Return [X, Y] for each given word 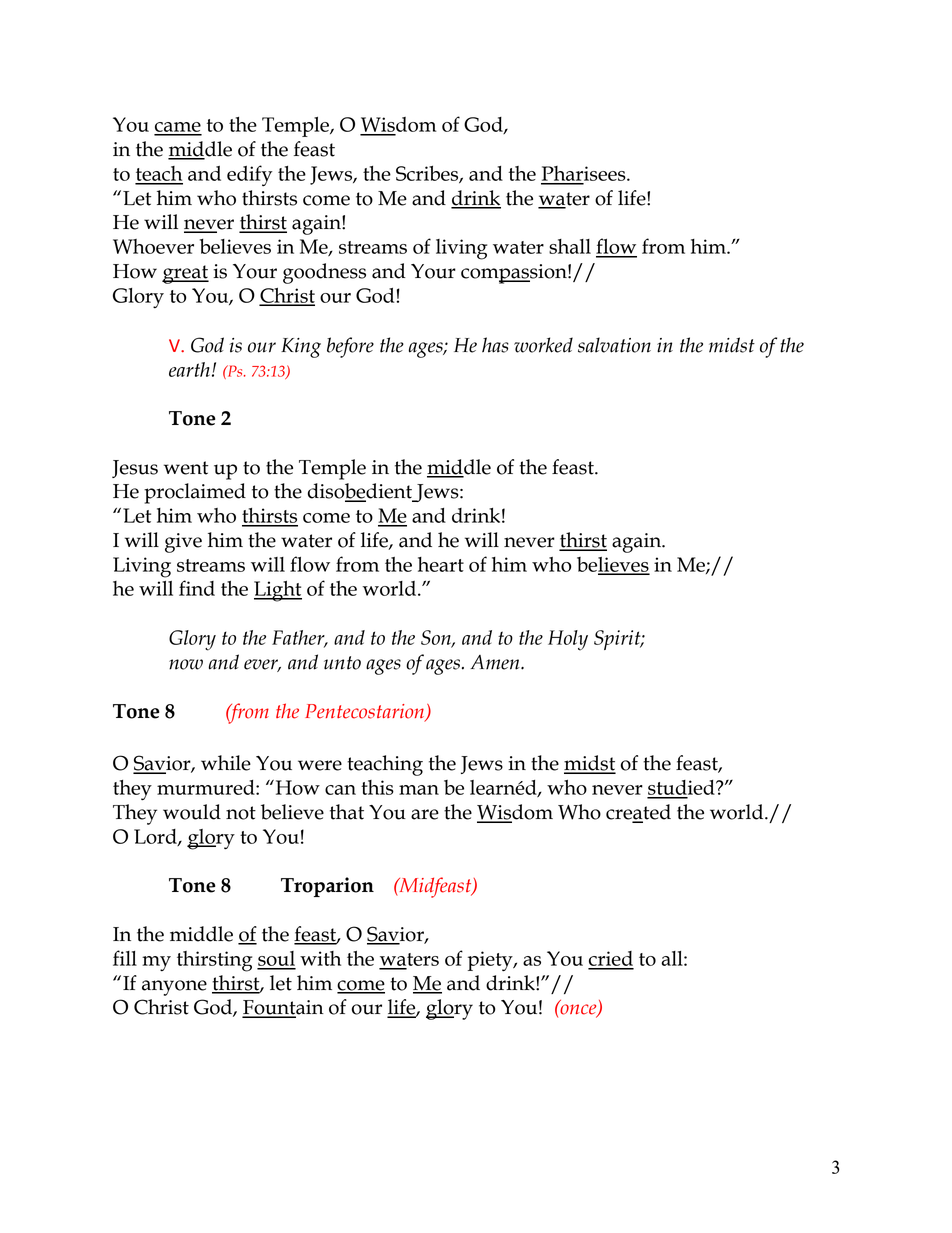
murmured [207, 787]
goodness [324, 273]
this [377, 787]
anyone [174, 988]
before [350, 347]
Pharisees [585, 173]
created [638, 813]
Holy [568, 640]
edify [250, 175]
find [197, 588]
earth [189, 369]
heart [441, 564]
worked [543, 345]
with [320, 958]
